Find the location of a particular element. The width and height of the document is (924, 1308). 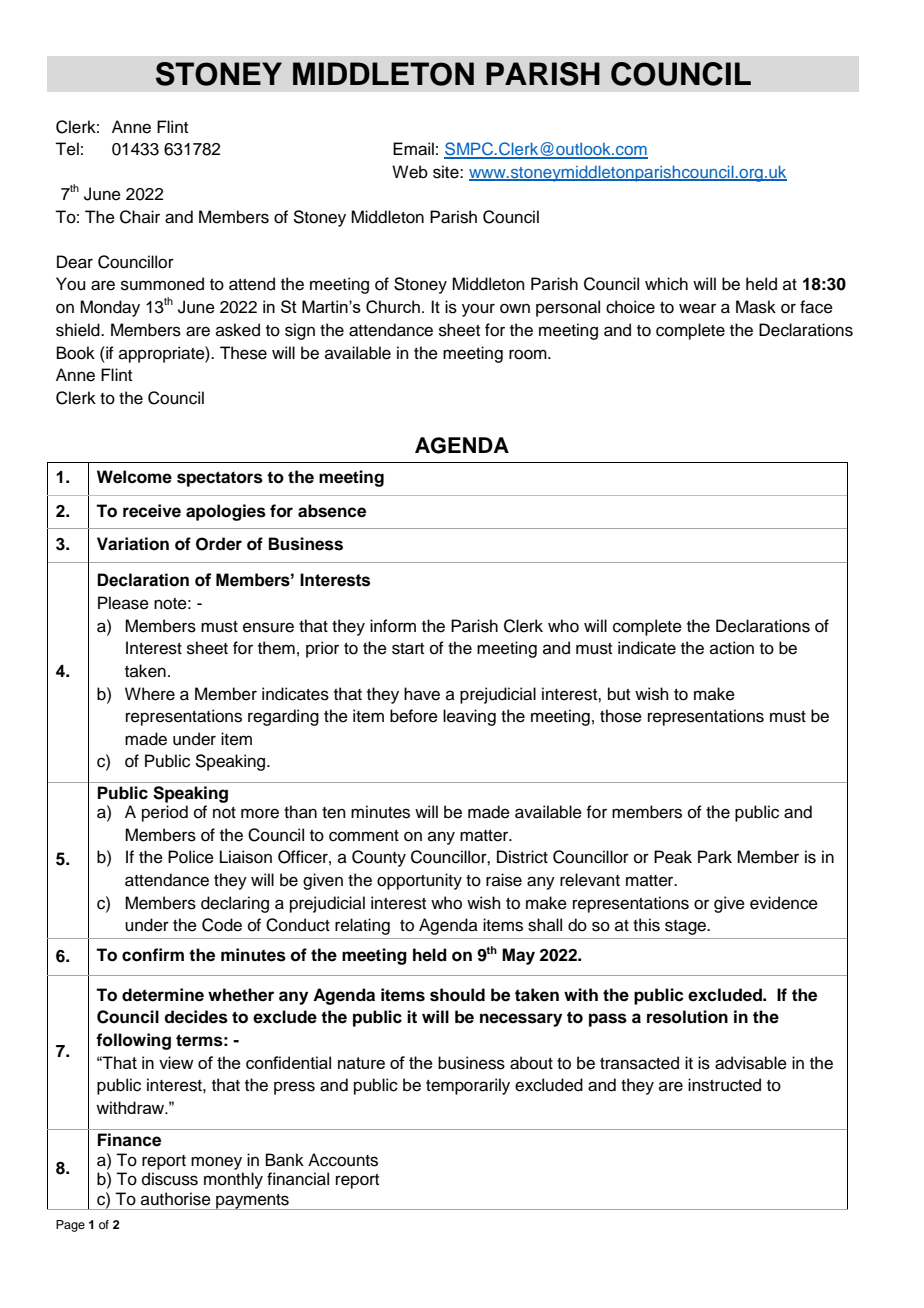

Book is located at coordinates (76, 353).
